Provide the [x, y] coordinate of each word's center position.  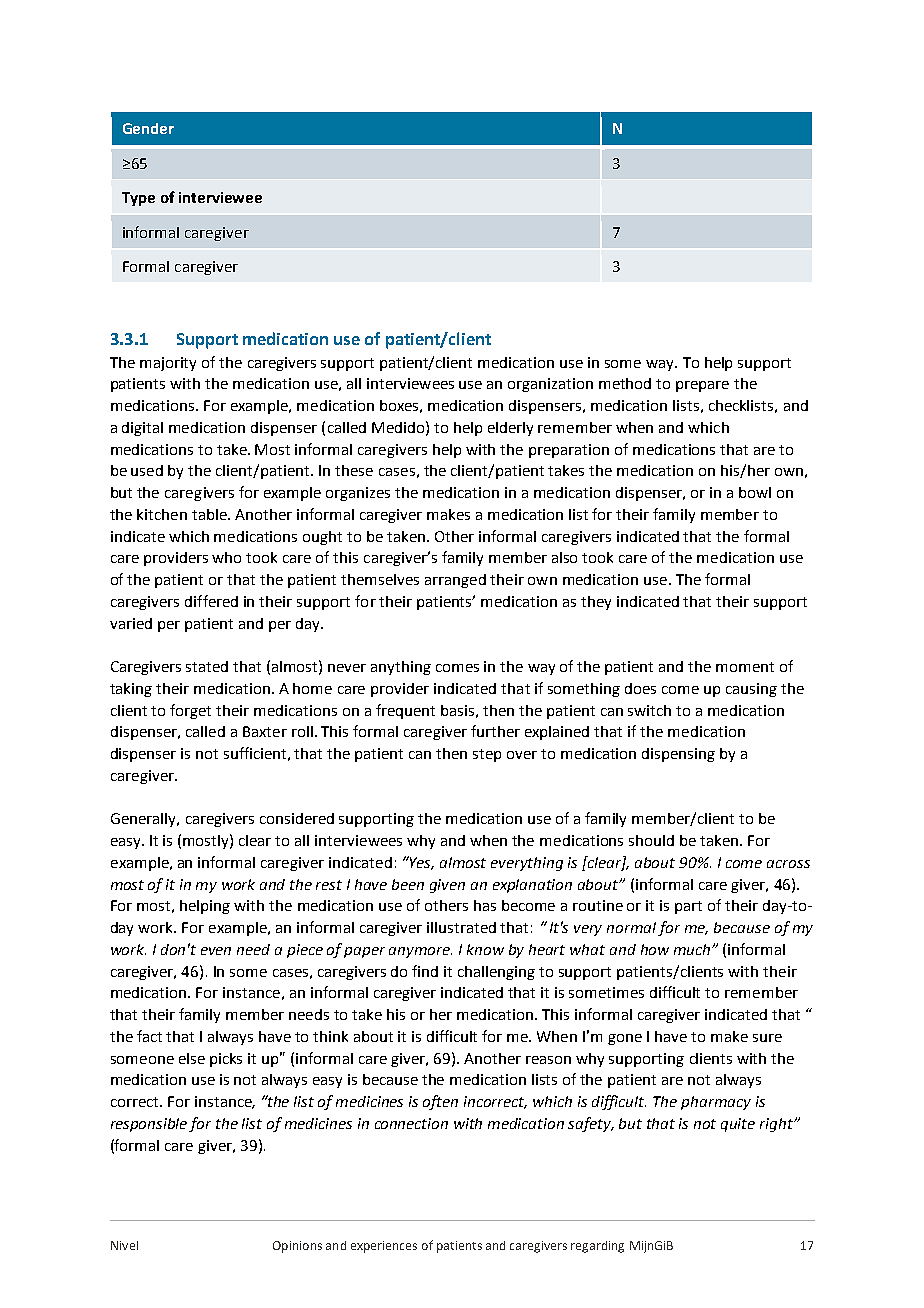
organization [550, 385]
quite [738, 1125]
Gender [148, 128]
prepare [702, 386]
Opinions [297, 1247]
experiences [384, 1247]
